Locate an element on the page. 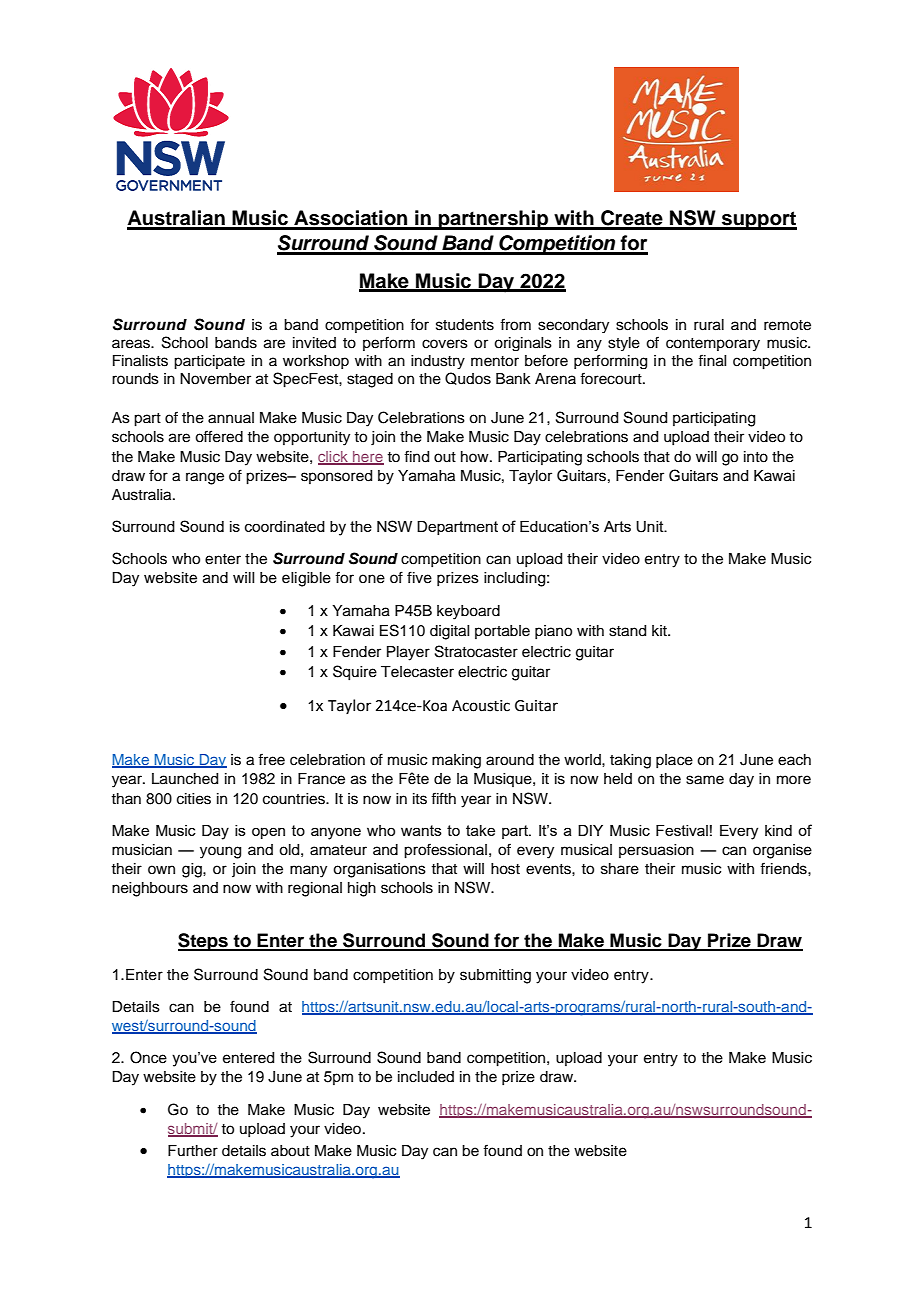  invited is located at coordinates (314, 343).
